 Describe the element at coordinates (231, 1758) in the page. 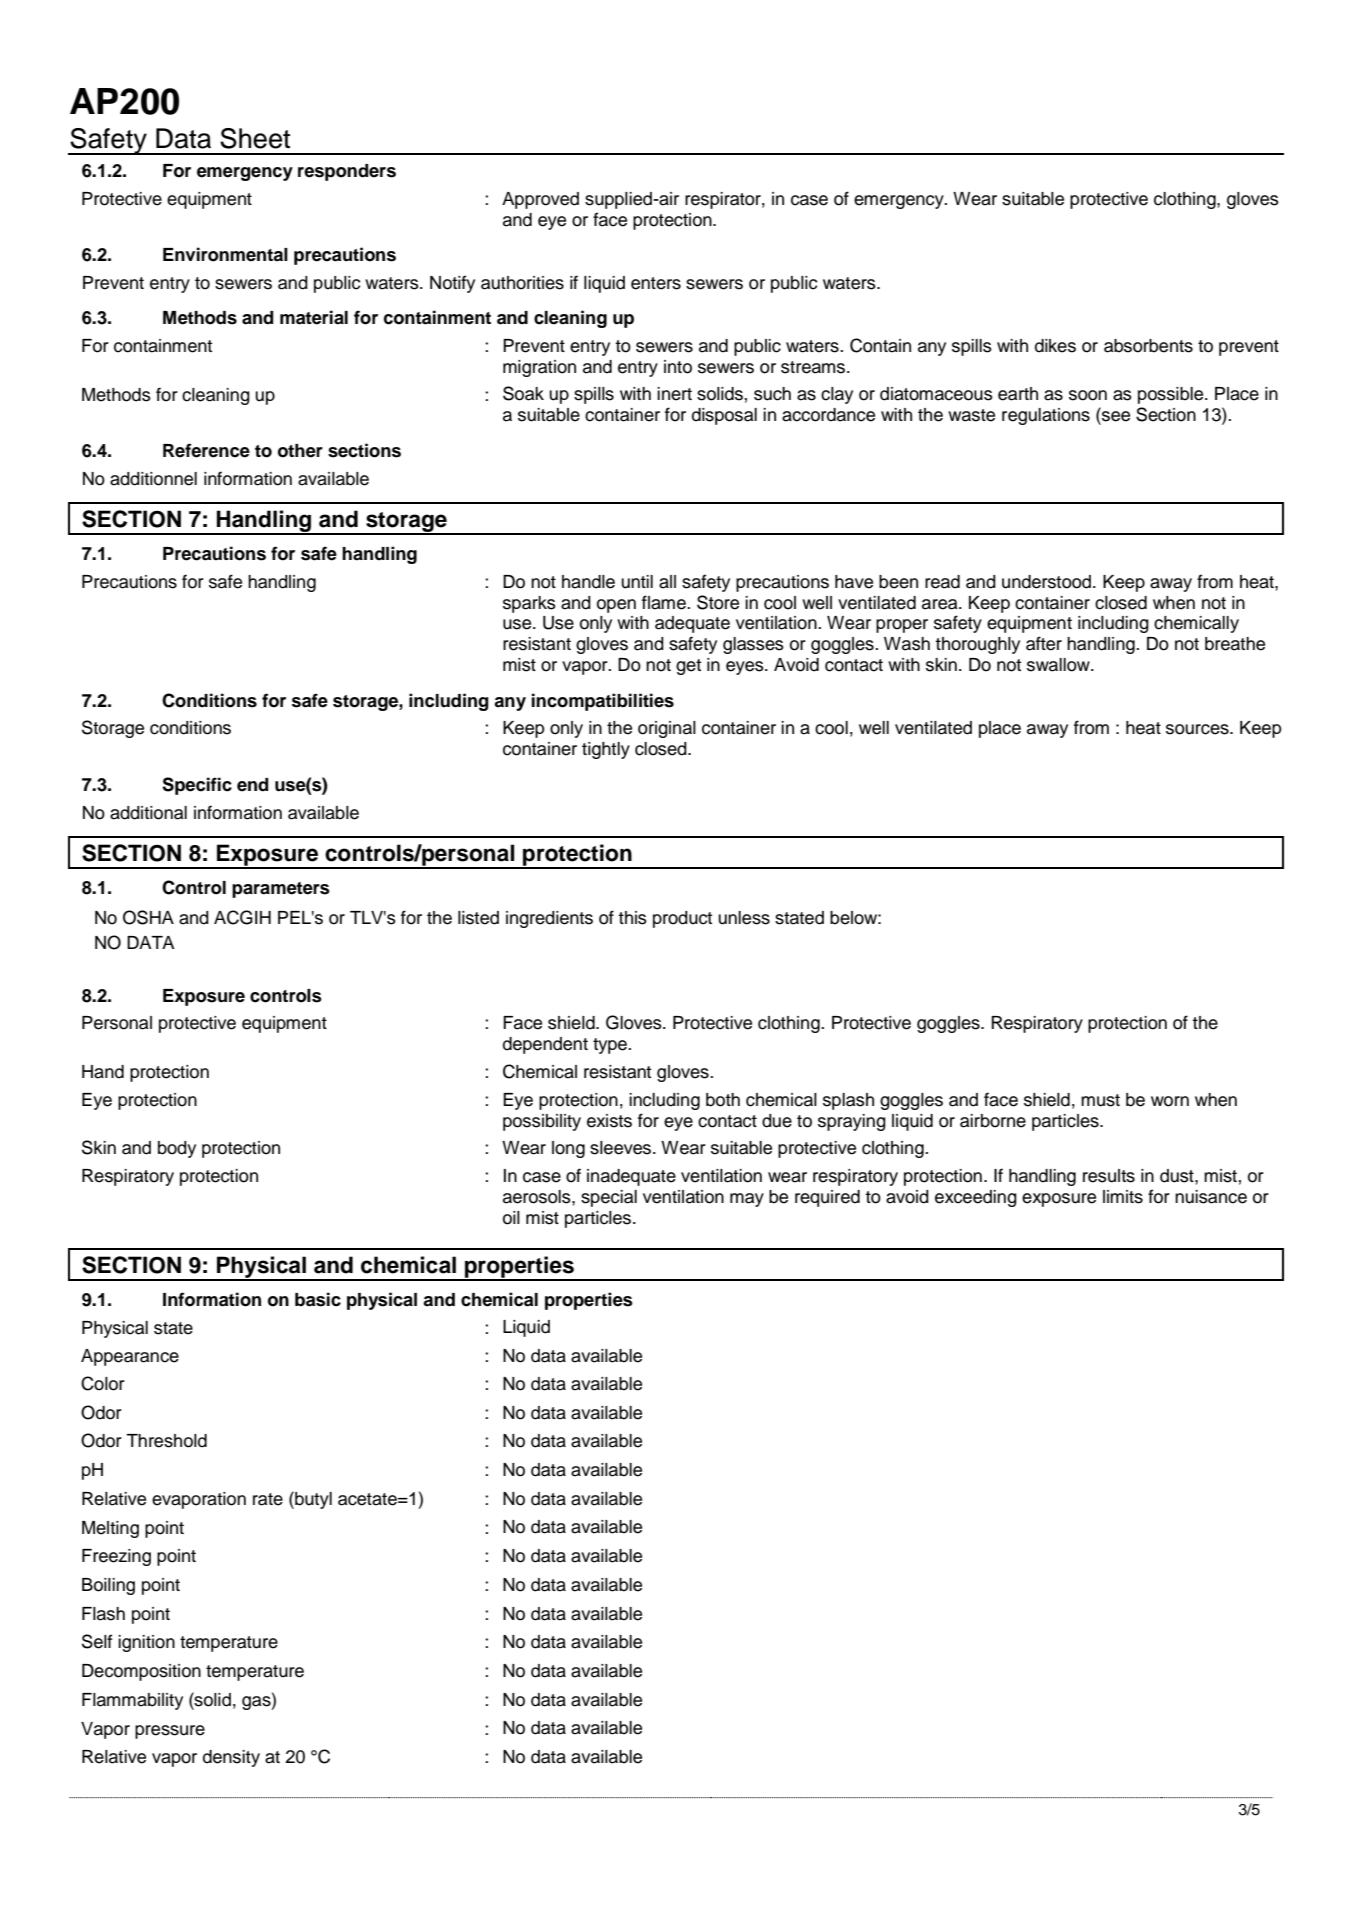

I see `density` at that location.
